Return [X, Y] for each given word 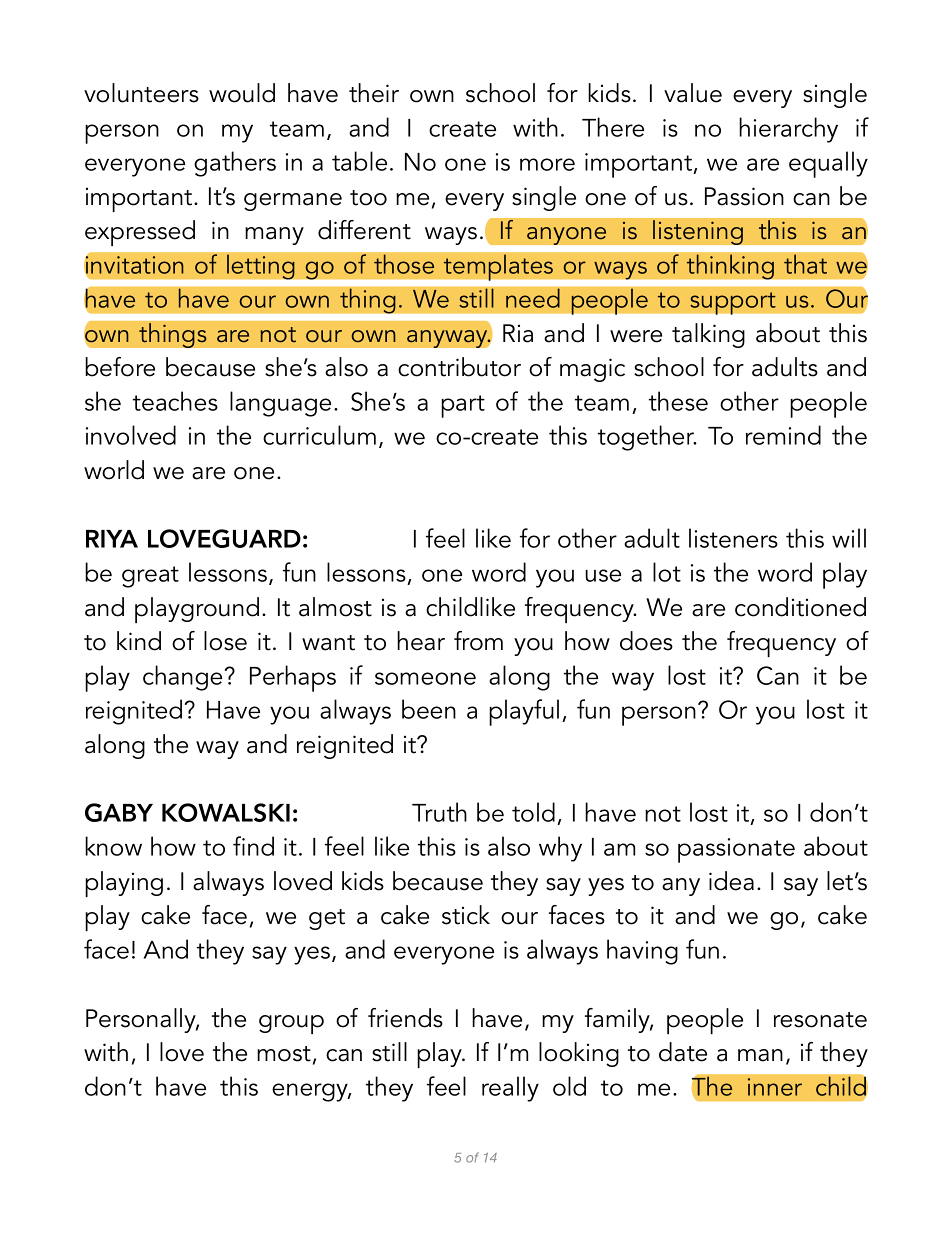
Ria [518, 333]
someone [425, 678]
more [547, 164]
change [182, 678]
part [463, 406]
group [291, 1024]
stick [466, 915]
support [733, 303]
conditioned [800, 607]
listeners [733, 538]
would [242, 93]
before [120, 367]
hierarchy [788, 130]
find [253, 846]
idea [731, 881]
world [114, 470]
